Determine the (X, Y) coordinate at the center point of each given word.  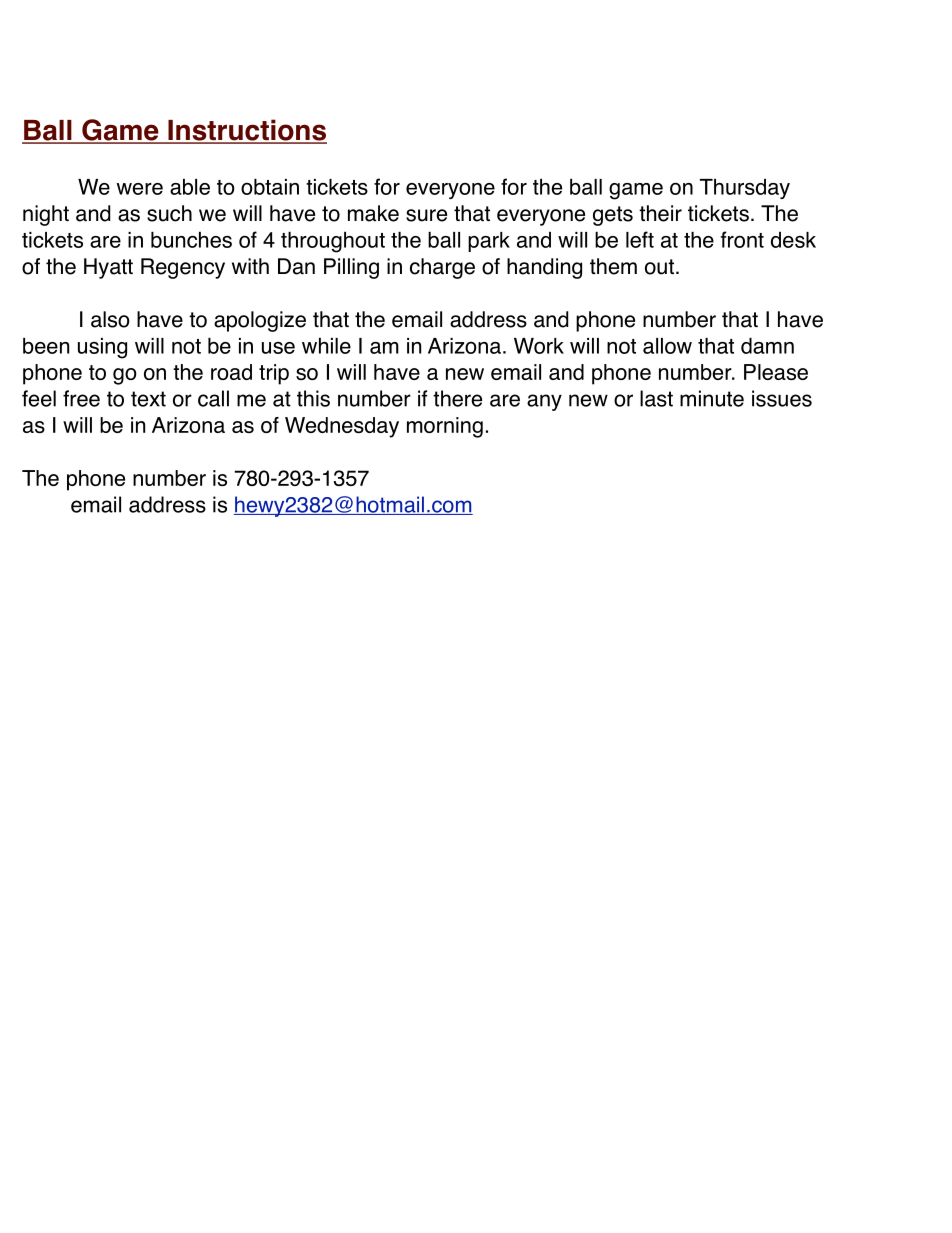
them (613, 266)
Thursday (745, 189)
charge (442, 268)
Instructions (246, 131)
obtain (270, 187)
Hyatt (108, 268)
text (148, 399)
